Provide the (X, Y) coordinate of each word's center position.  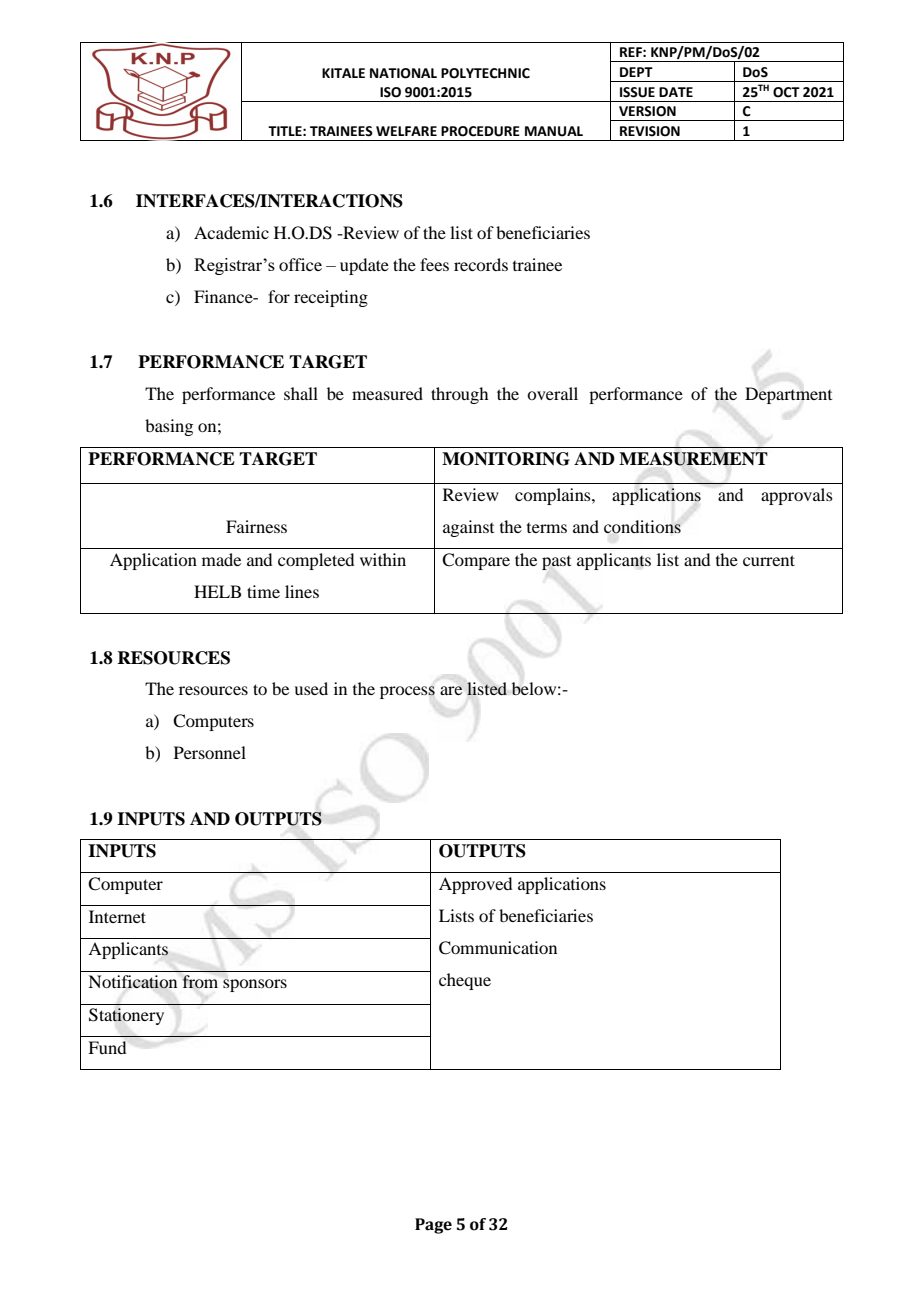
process (407, 692)
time (263, 591)
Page (433, 1226)
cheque (465, 981)
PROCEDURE (480, 131)
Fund (107, 1047)
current (769, 560)
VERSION (647, 111)
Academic (231, 232)
